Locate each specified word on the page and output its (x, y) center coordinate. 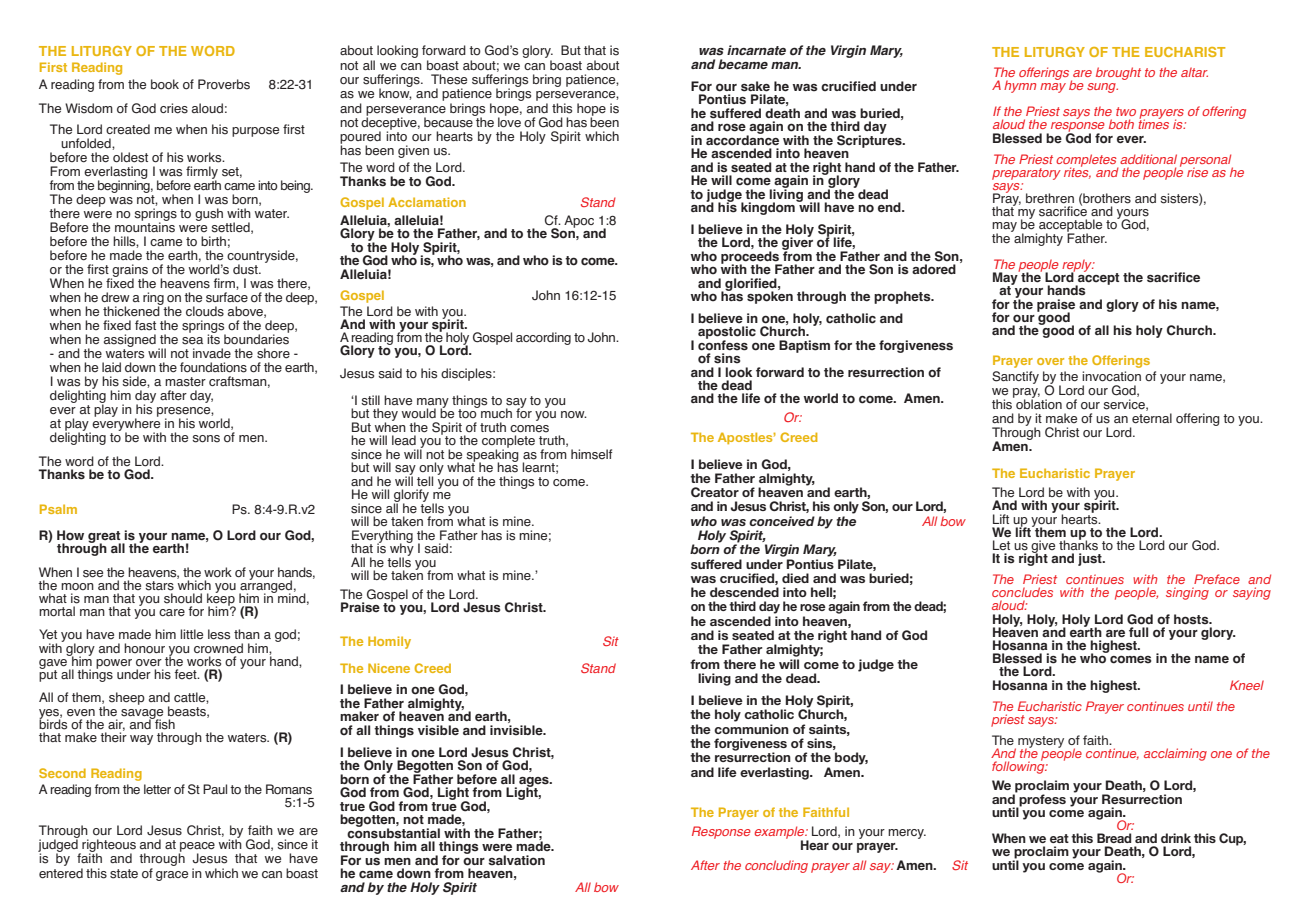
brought (1118, 73)
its (213, 338)
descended (744, 592)
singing (1187, 593)
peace (197, 848)
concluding (776, 866)
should (183, 598)
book (165, 84)
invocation (1111, 376)
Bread (1114, 838)
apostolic (727, 333)
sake (755, 86)
